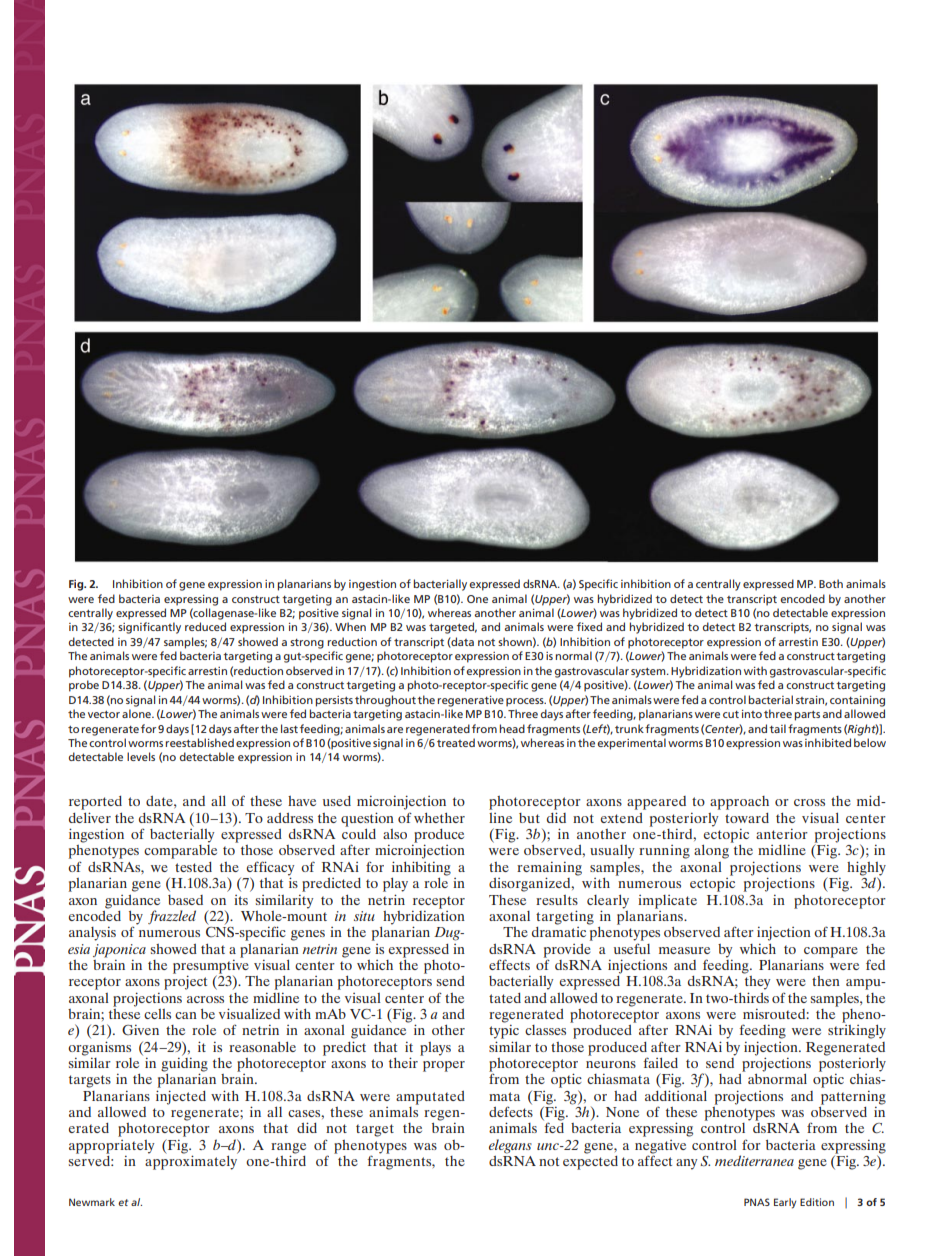  Describe the element at coordinates (191, 1161) in the screenshot. I see `approximately` at that location.
